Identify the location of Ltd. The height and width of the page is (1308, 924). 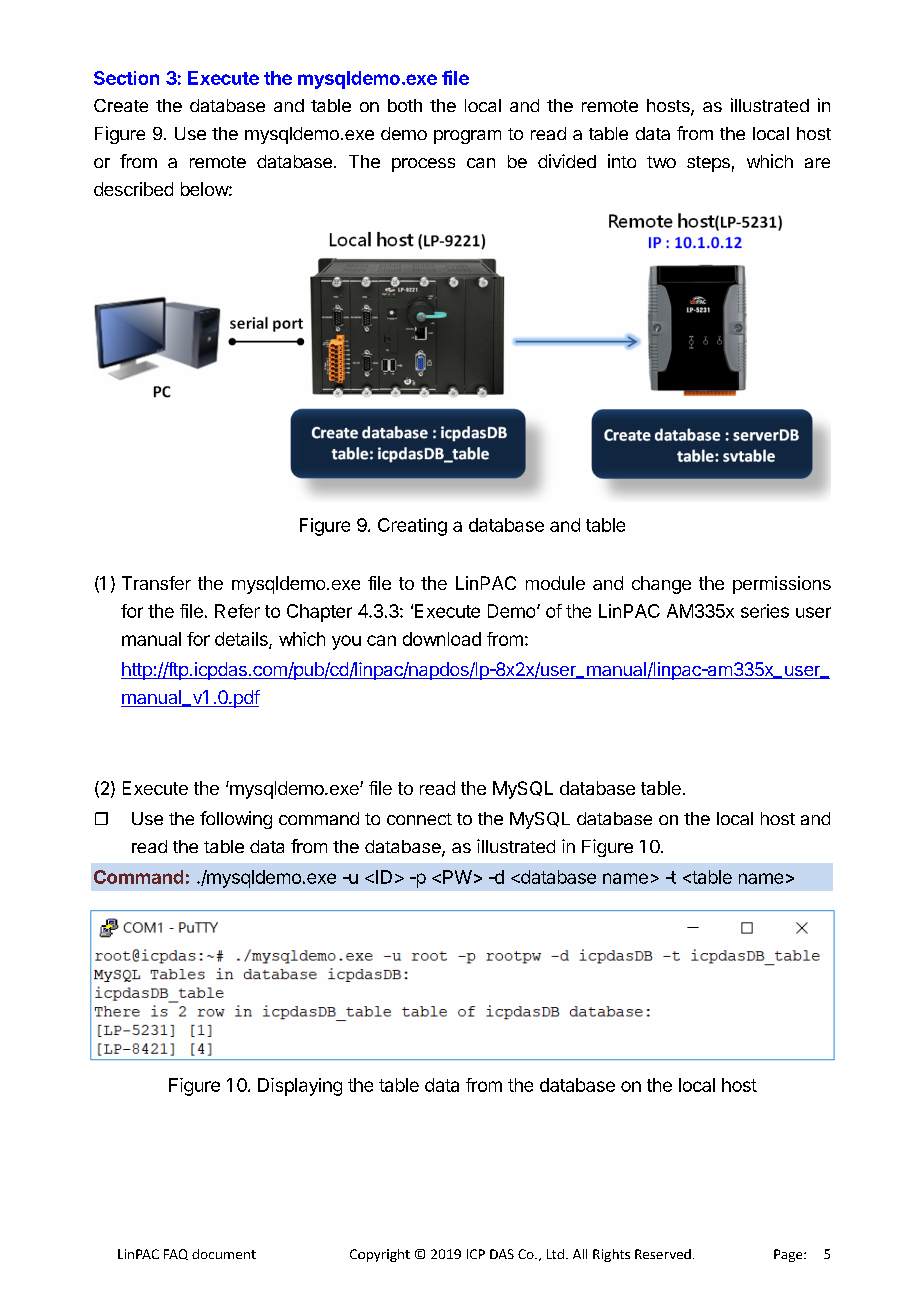
(555, 1254).
